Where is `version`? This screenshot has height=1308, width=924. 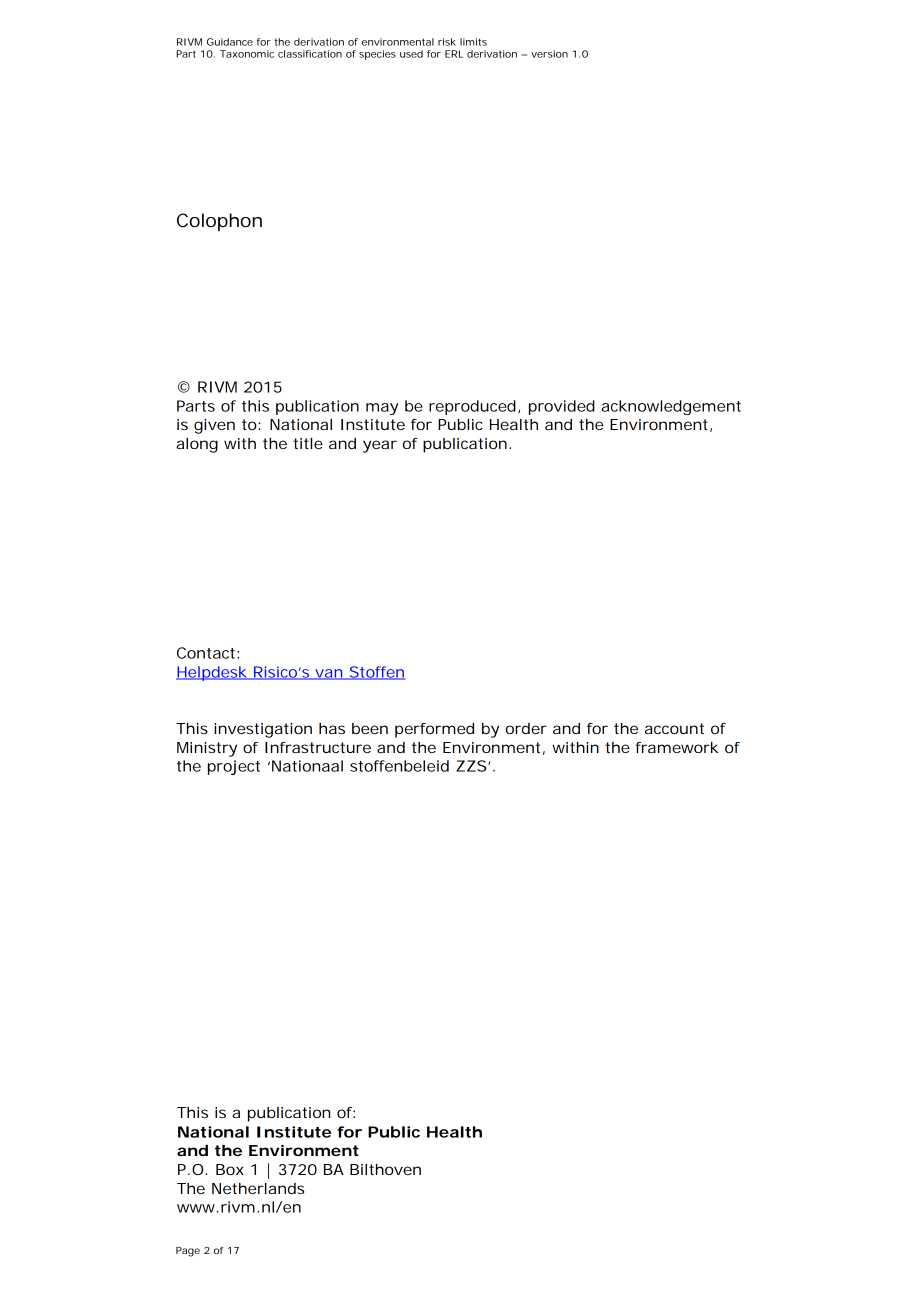
version is located at coordinates (549, 54).
